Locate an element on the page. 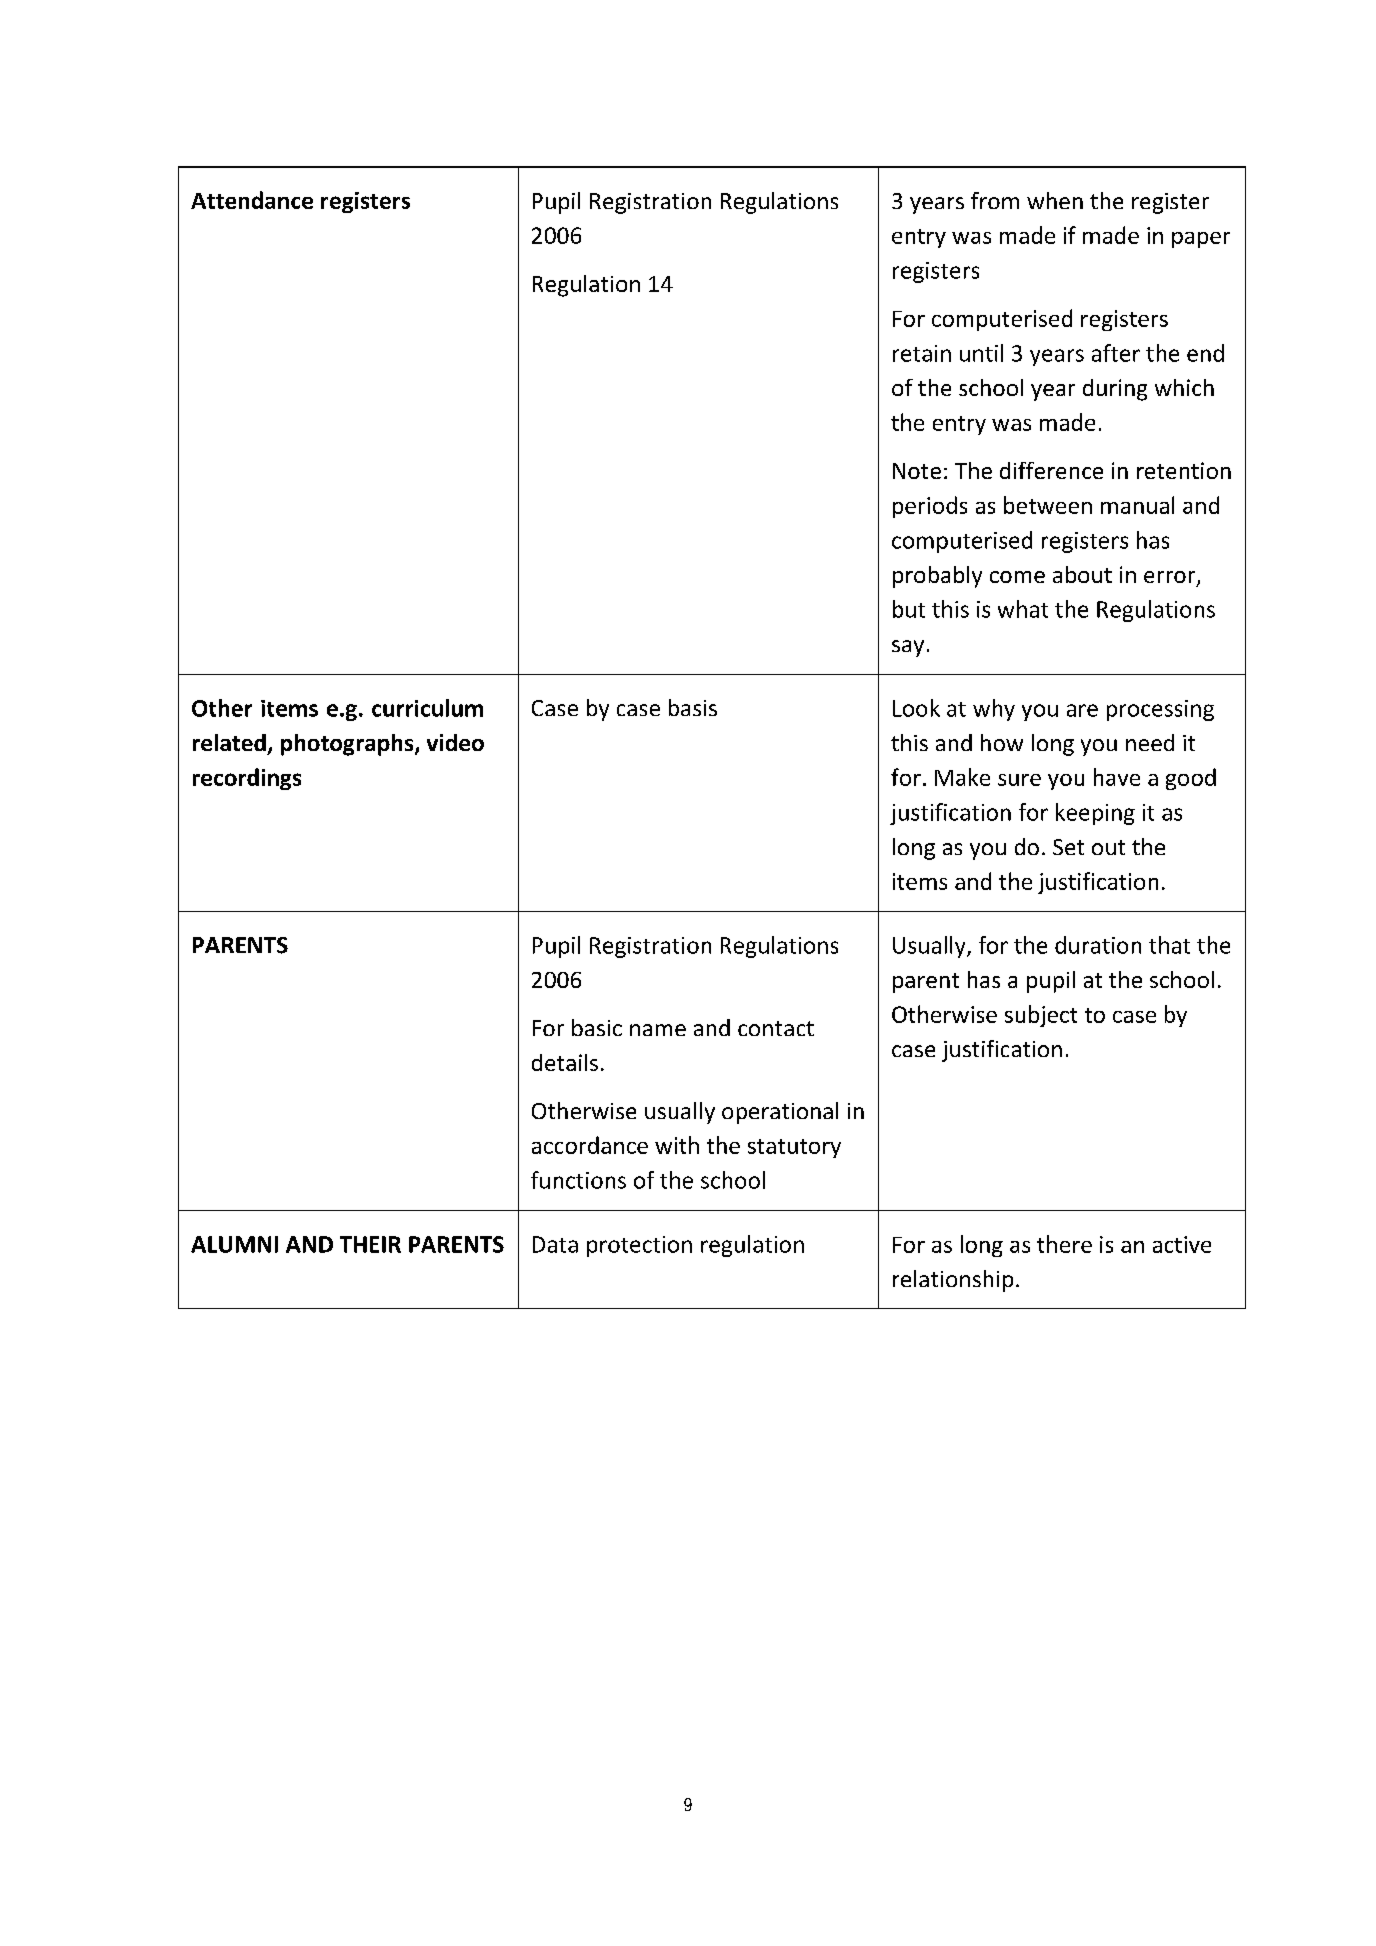 The width and height of the image is (1376, 1946). when is located at coordinates (1055, 200).
